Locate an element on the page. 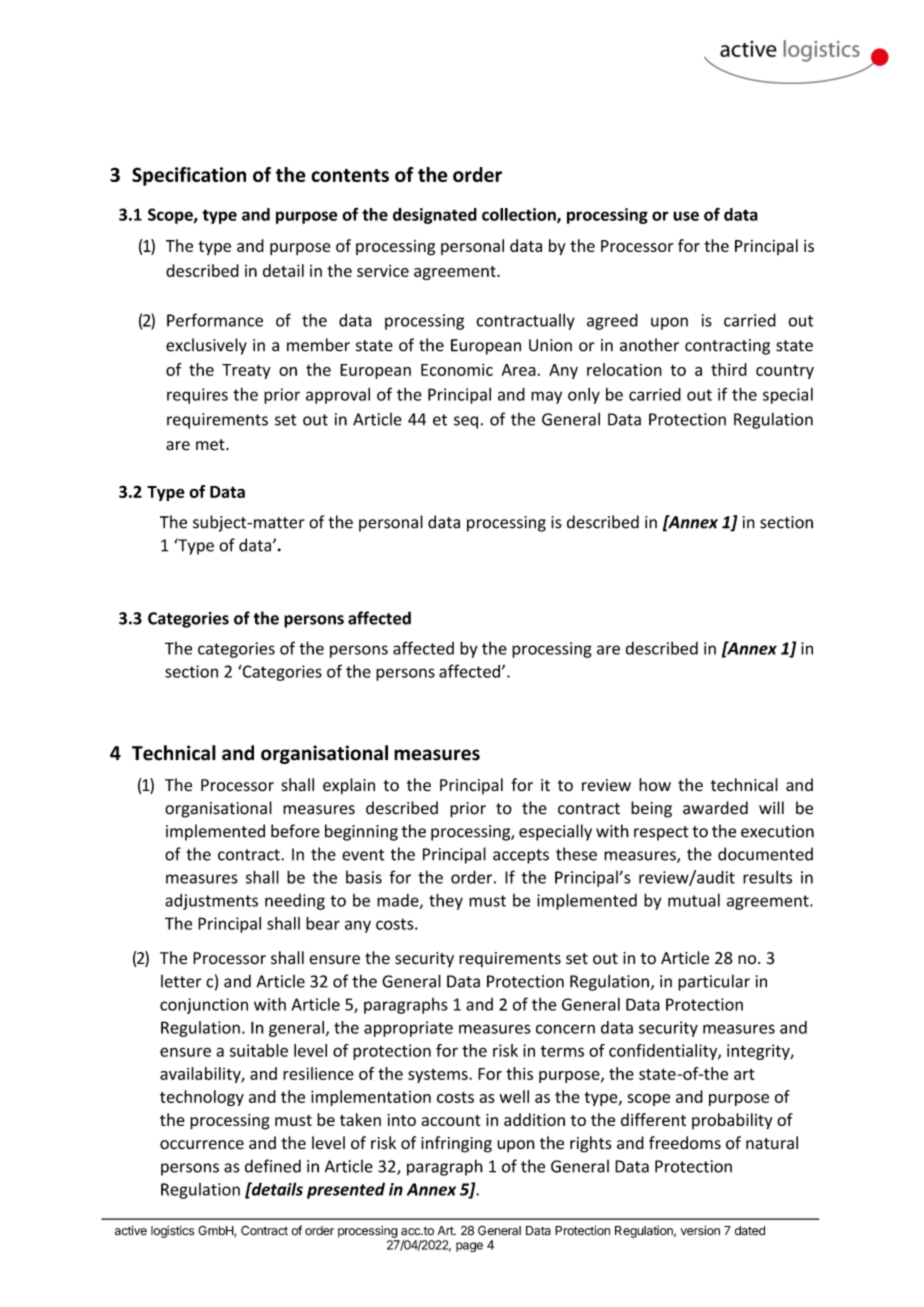 This document has height=1307, width=924. explain is located at coordinates (349, 786).
